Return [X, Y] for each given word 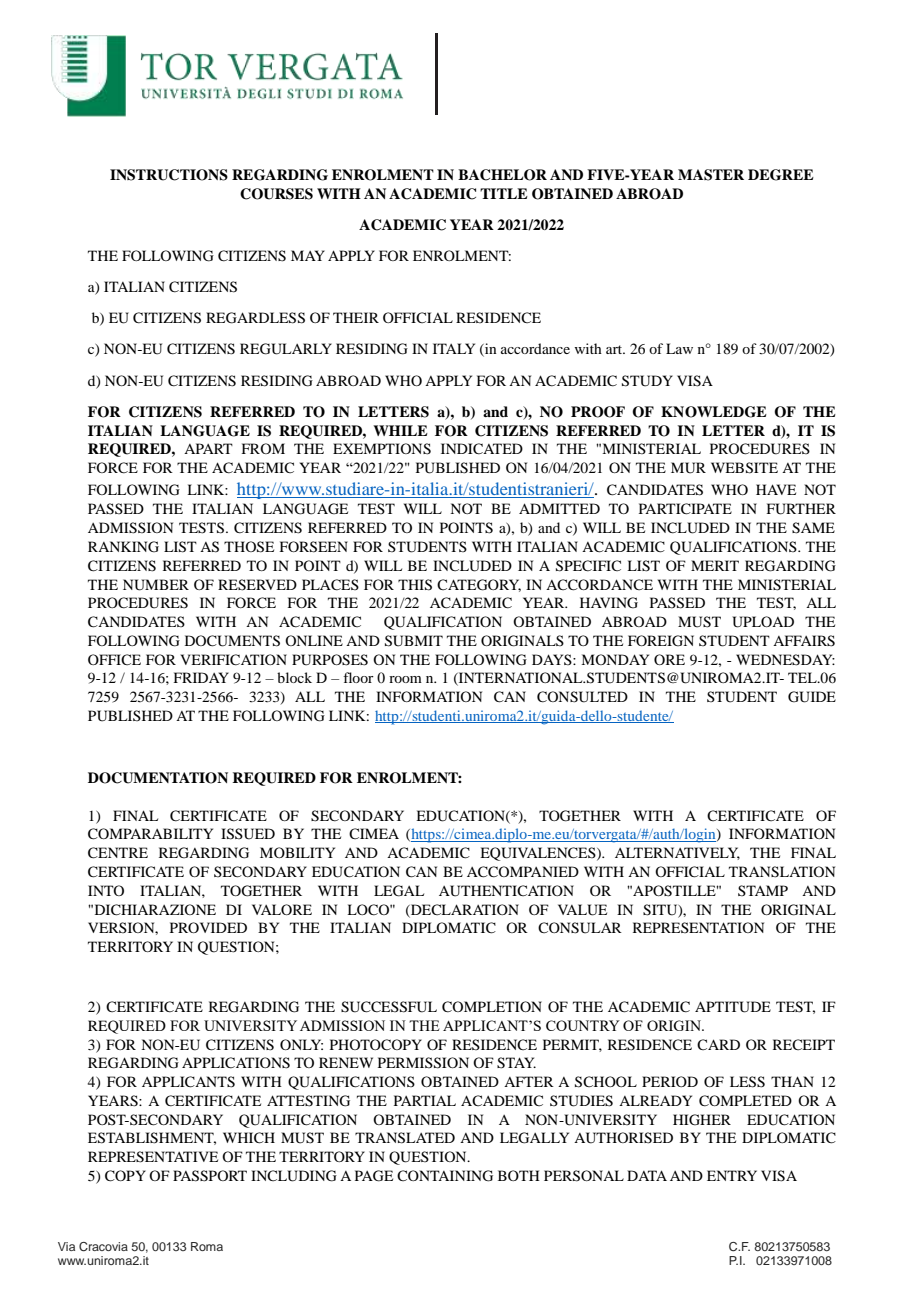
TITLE [504, 193]
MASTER [711, 175]
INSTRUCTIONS [169, 175]
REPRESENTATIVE [153, 1157]
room [405, 679]
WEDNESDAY [785, 660]
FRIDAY [201, 677]
